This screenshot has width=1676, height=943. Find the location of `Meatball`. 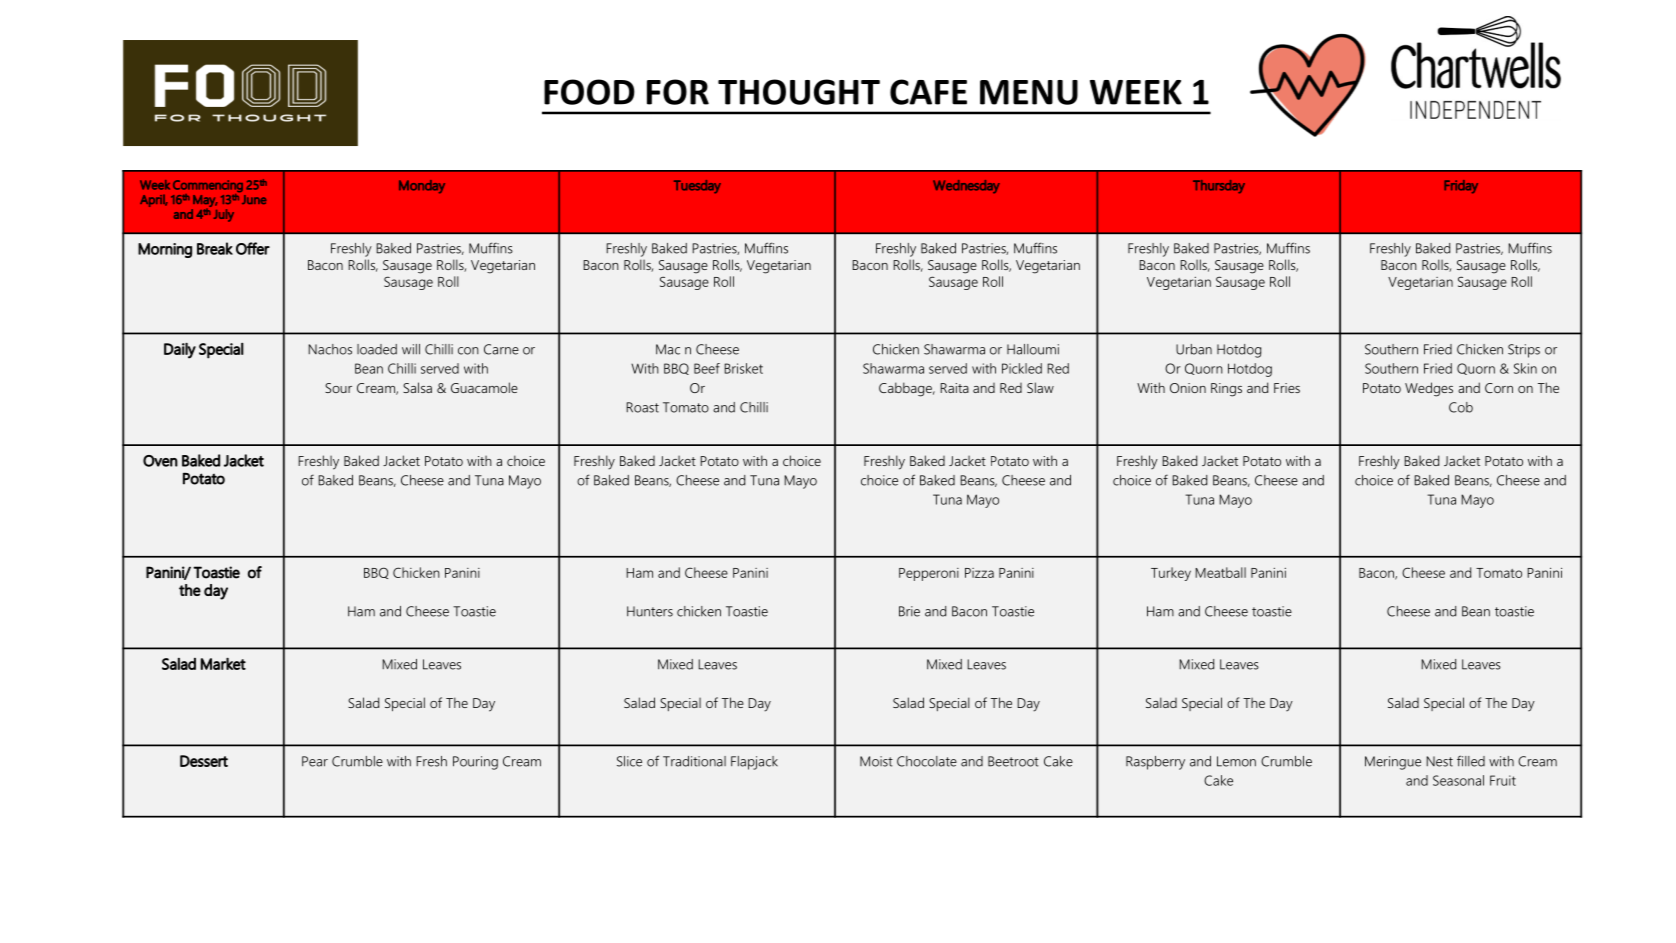

Meatball is located at coordinates (1220, 572).
